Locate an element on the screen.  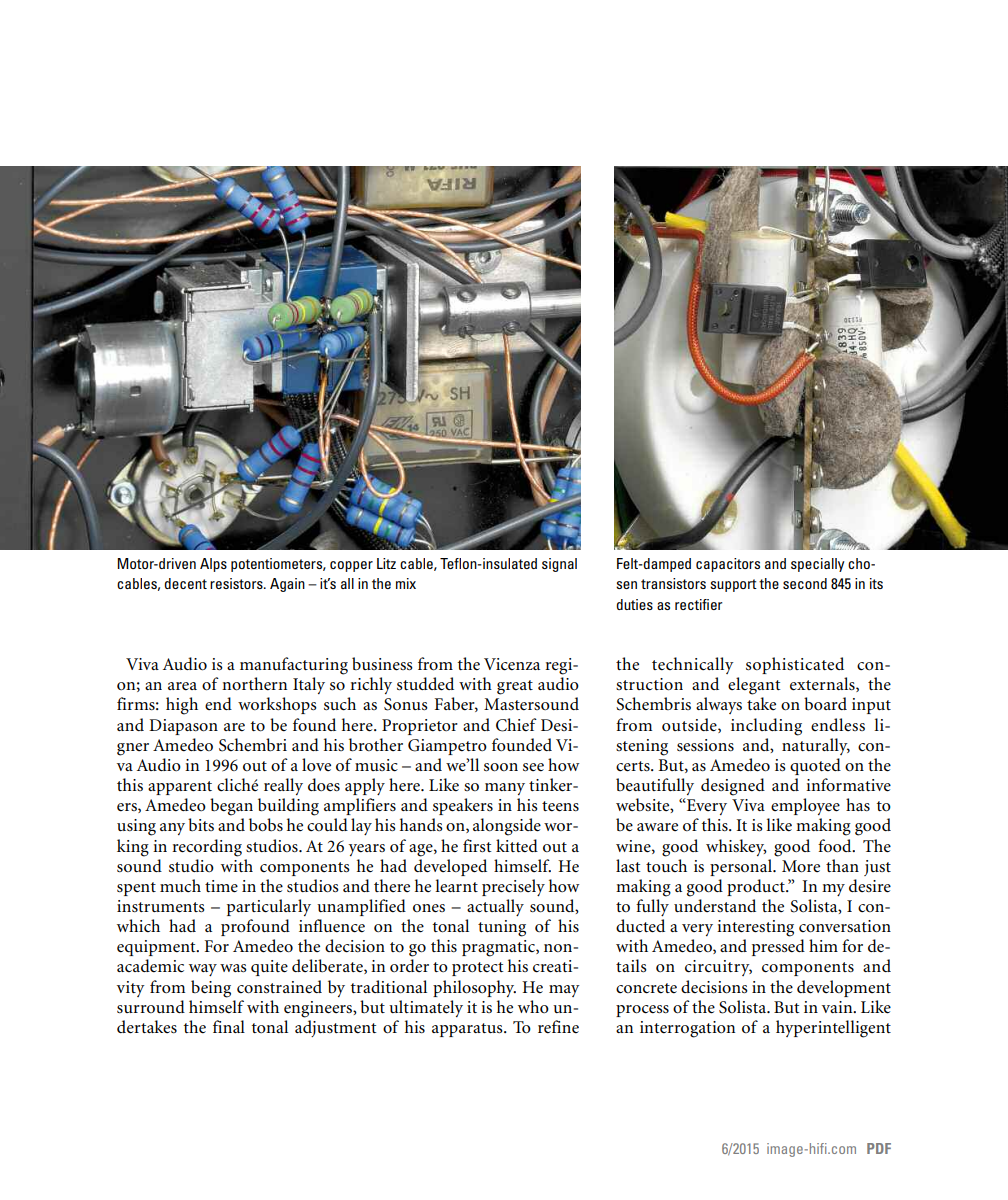
second is located at coordinates (805, 583).
